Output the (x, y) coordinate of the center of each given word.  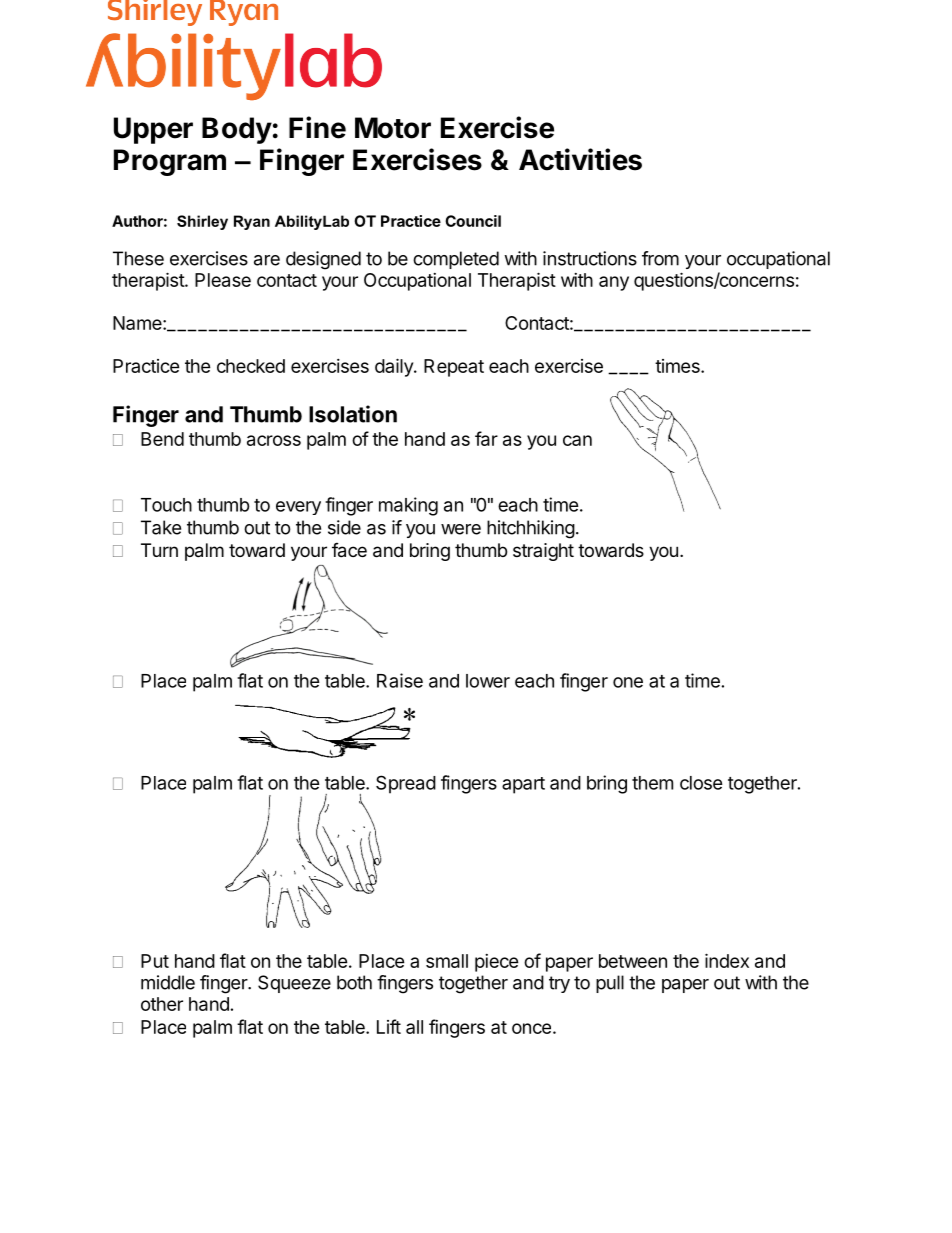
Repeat (454, 368)
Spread (406, 784)
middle (168, 982)
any (614, 283)
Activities (580, 159)
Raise (400, 680)
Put (155, 961)
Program (170, 162)
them (652, 783)
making (408, 506)
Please (223, 280)
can (577, 440)
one (628, 682)
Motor (393, 128)
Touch (166, 505)
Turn (159, 550)
